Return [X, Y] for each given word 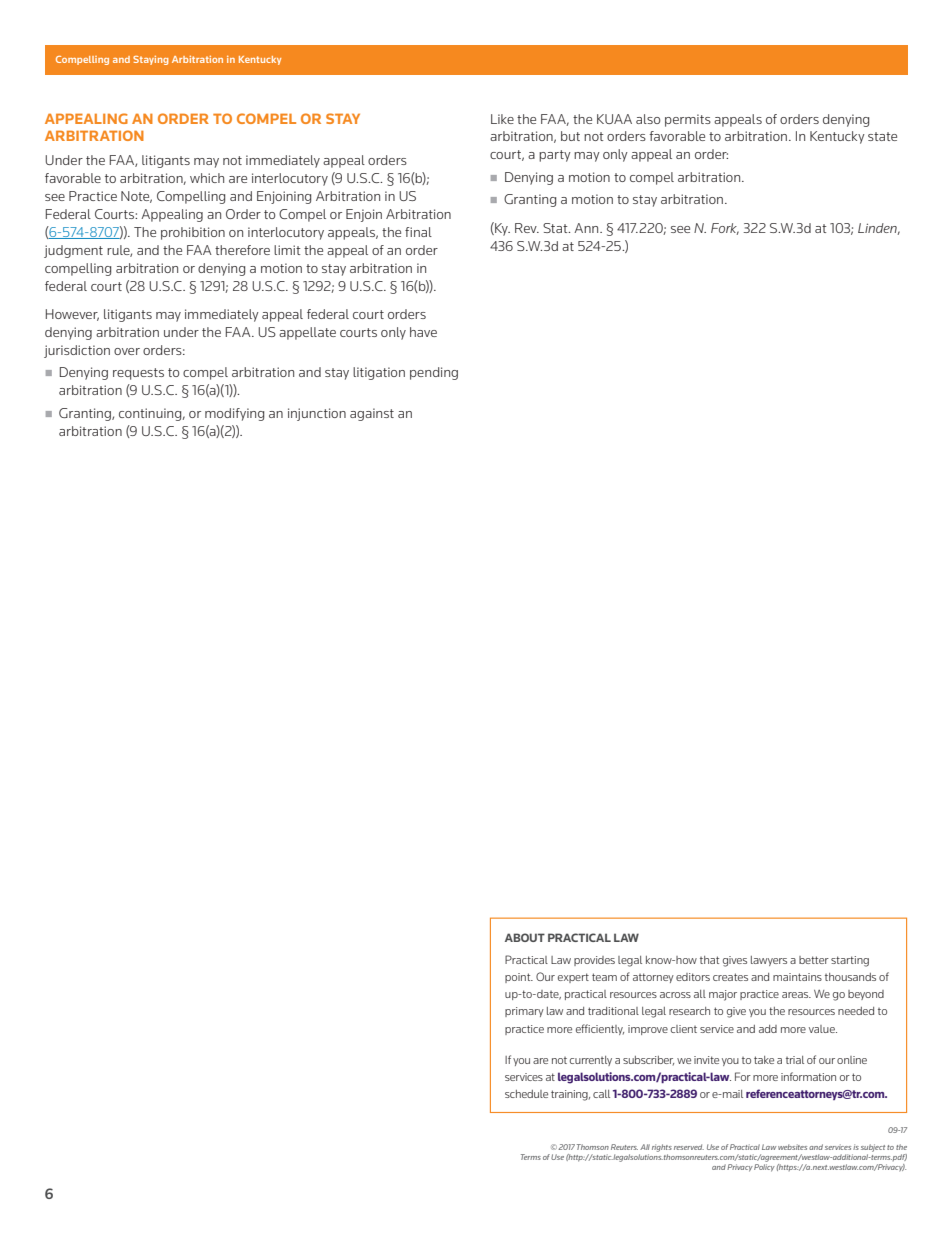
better [814, 960]
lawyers [769, 961]
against [372, 414]
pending [434, 373]
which [207, 178]
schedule [526, 1094]
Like [502, 119]
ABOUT [525, 937]
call [601, 1094]
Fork [725, 229]
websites [792, 1147]
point [519, 978]
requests [138, 374]
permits [688, 120]
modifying [234, 414]
